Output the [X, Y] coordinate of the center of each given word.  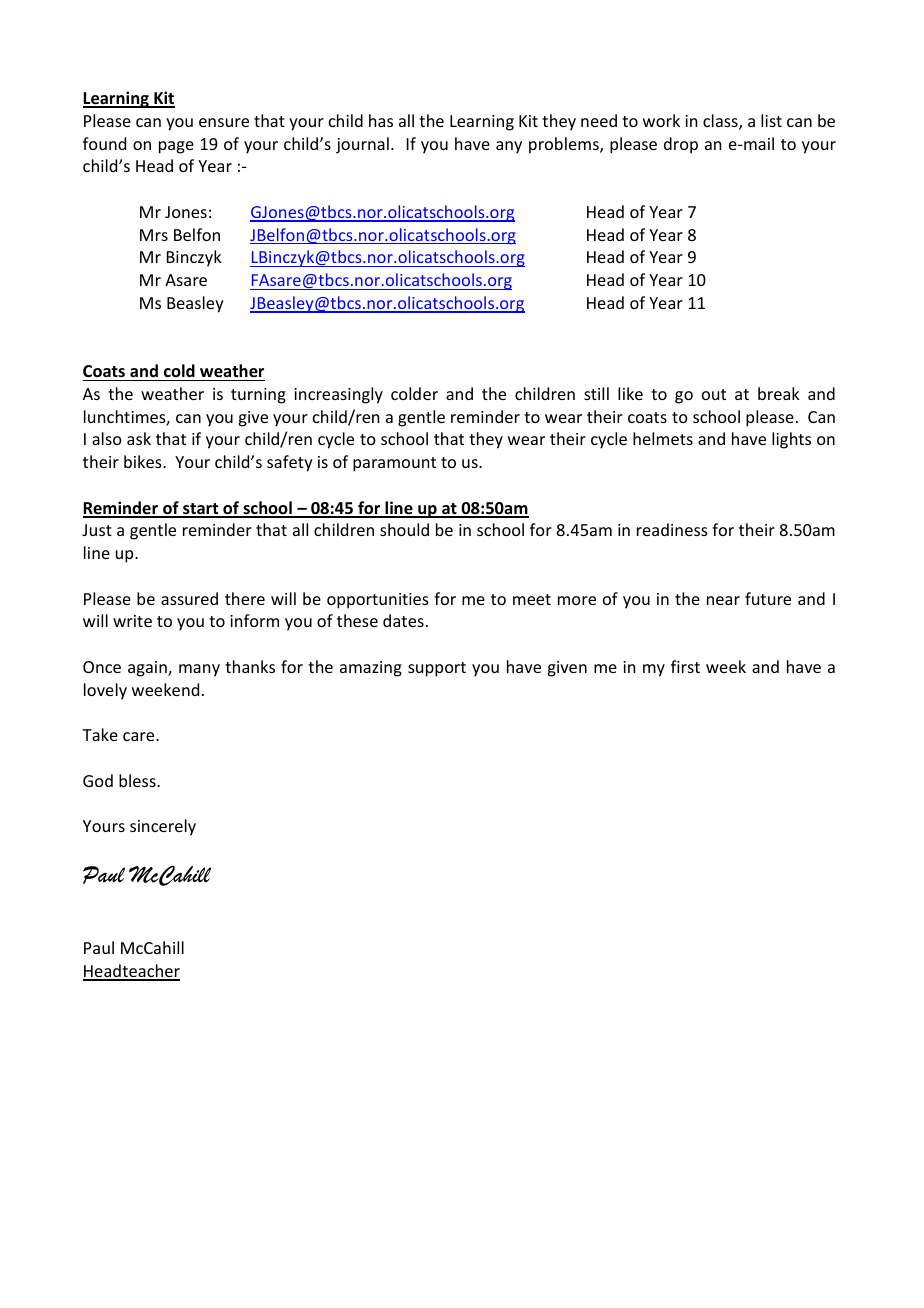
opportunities [378, 601]
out [714, 394]
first [685, 666]
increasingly [338, 395]
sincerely [163, 827]
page [176, 147]
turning [258, 396]
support [437, 669]
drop [681, 145]
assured [189, 598]
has [381, 120]
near [723, 600]
